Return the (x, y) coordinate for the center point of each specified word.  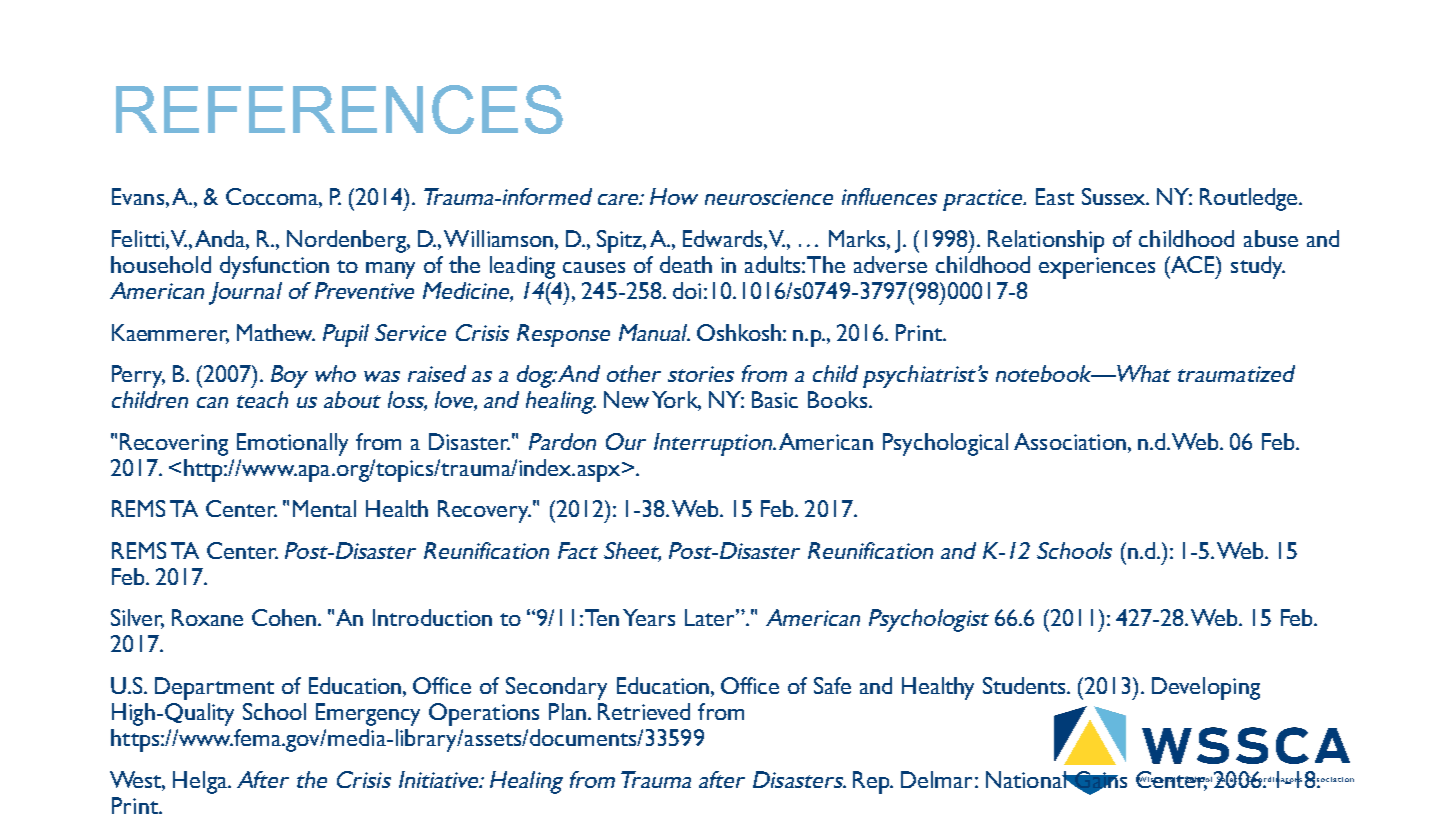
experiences (1097, 268)
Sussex (1115, 196)
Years (649, 617)
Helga (201, 782)
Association (1070, 441)
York (676, 401)
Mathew (276, 332)
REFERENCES (339, 109)
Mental (324, 508)
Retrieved (644, 711)
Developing (1206, 688)
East (1055, 196)
